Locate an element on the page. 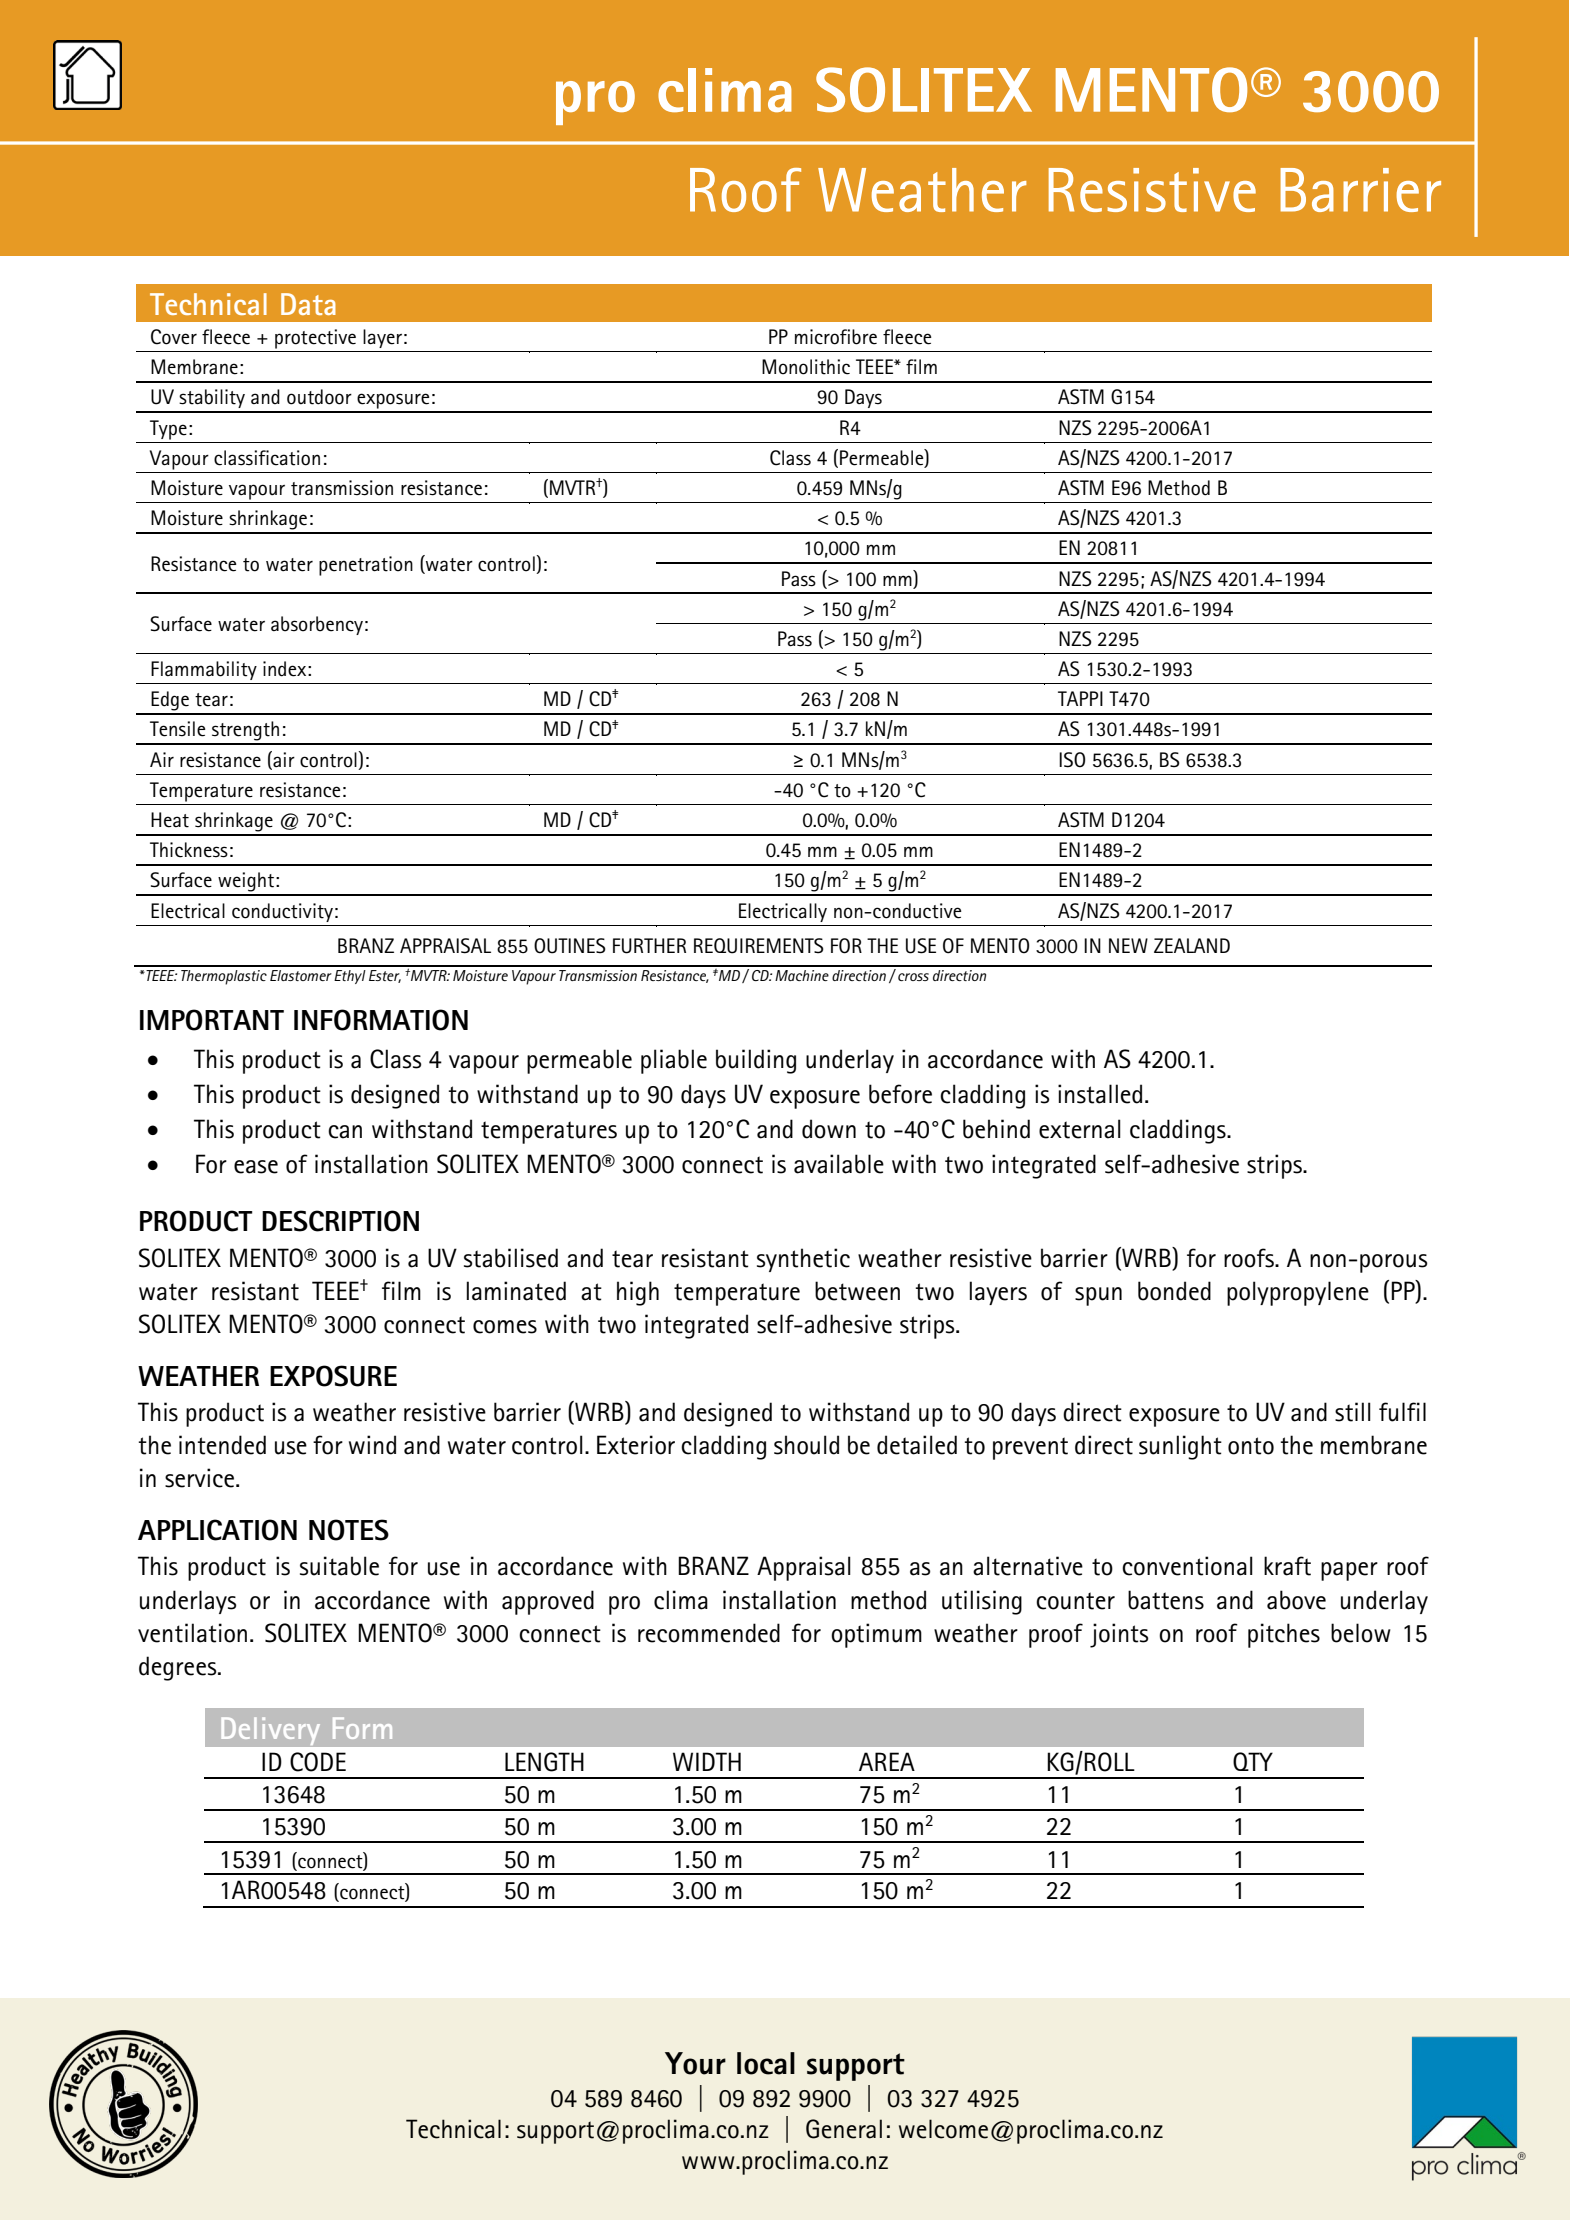 The height and width of the document is (2220, 1570). protective is located at coordinates (315, 339).
